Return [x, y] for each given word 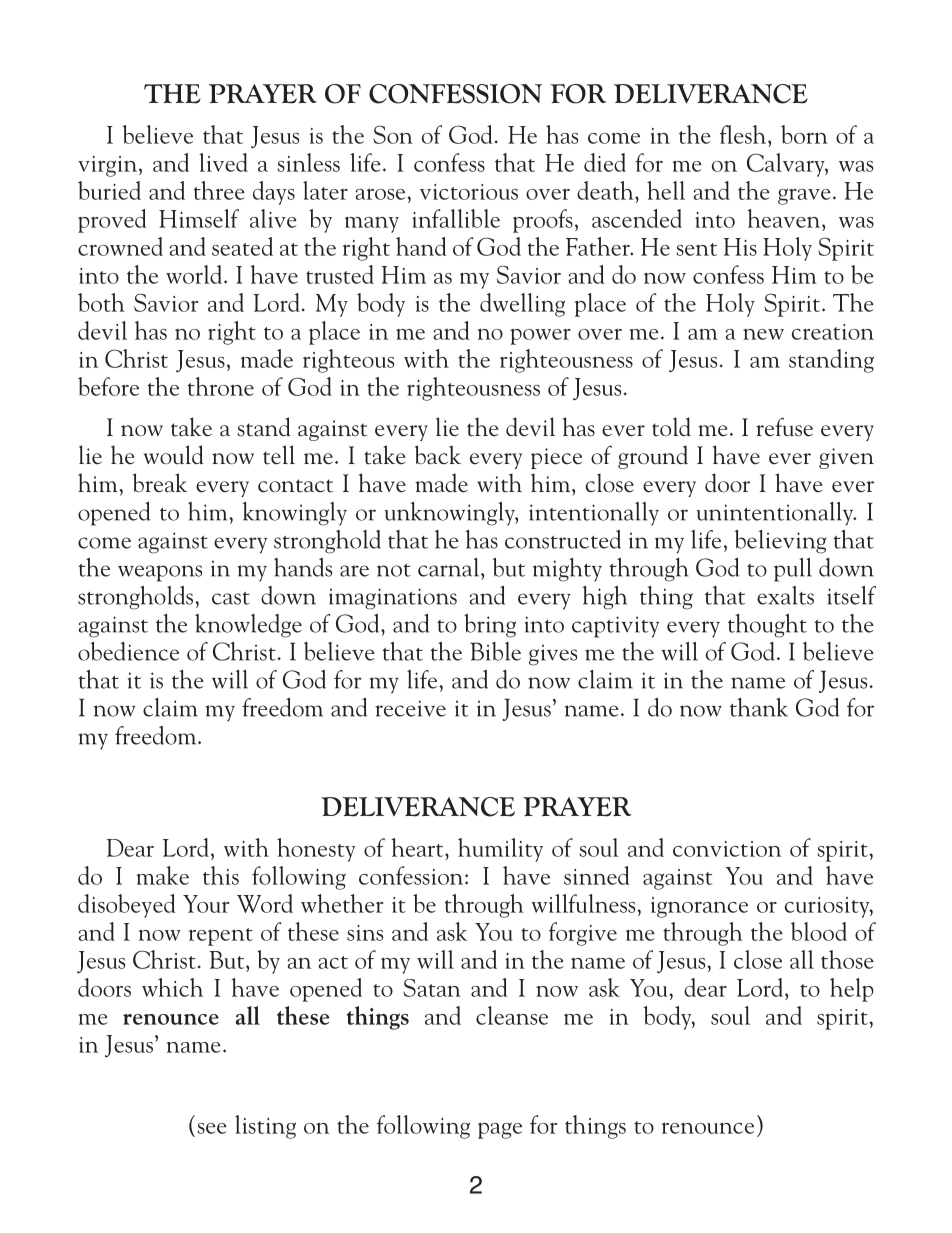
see [212, 1128]
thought [767, 626]
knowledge [248, 626]
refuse [784, 427]
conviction [727, 849]
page [500, 1130]
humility [500, 850]
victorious [469, 192]
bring [490, 626]
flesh [744, 134]
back [438, 455]
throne [221, 386]
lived [223, 162]
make [163, 875]
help [852, 990]
